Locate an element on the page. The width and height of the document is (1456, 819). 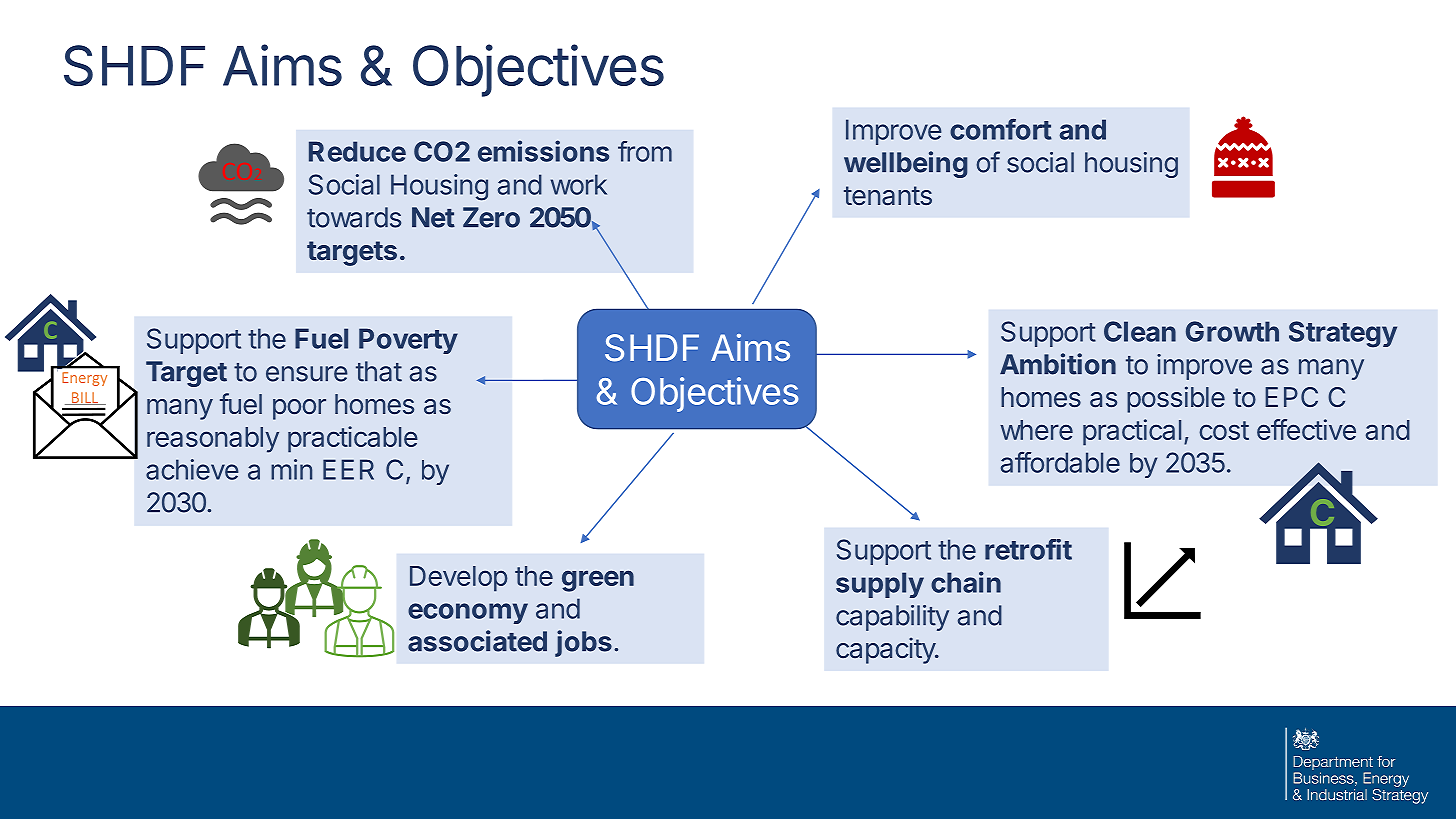
associated is located at coordinates (477, 641).
